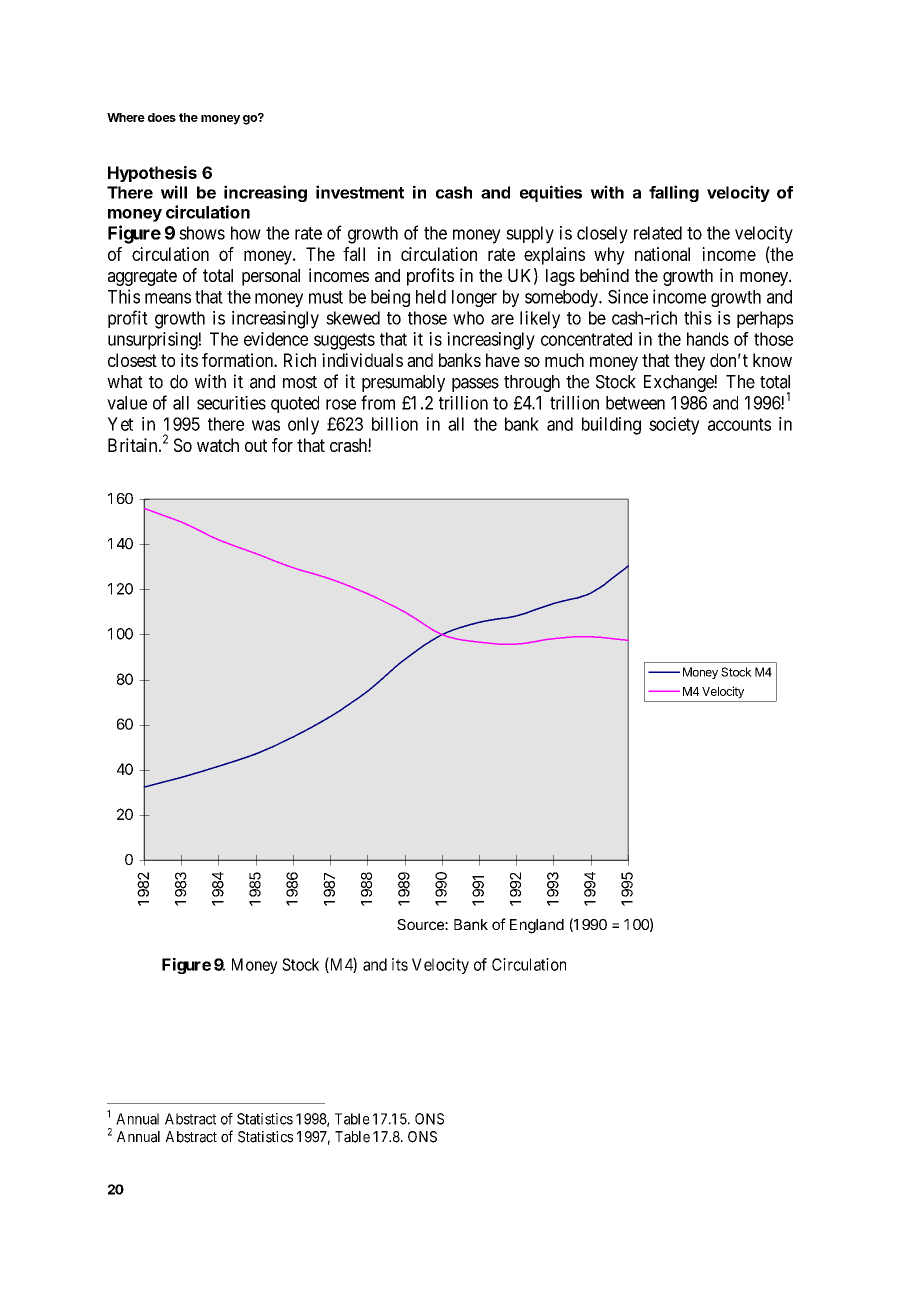 The width and height of the screenshot is (924, 1308). What do you see at coordinates (537, 926) in the screenshot?
I see `England` at bounding box center [537, 926].
